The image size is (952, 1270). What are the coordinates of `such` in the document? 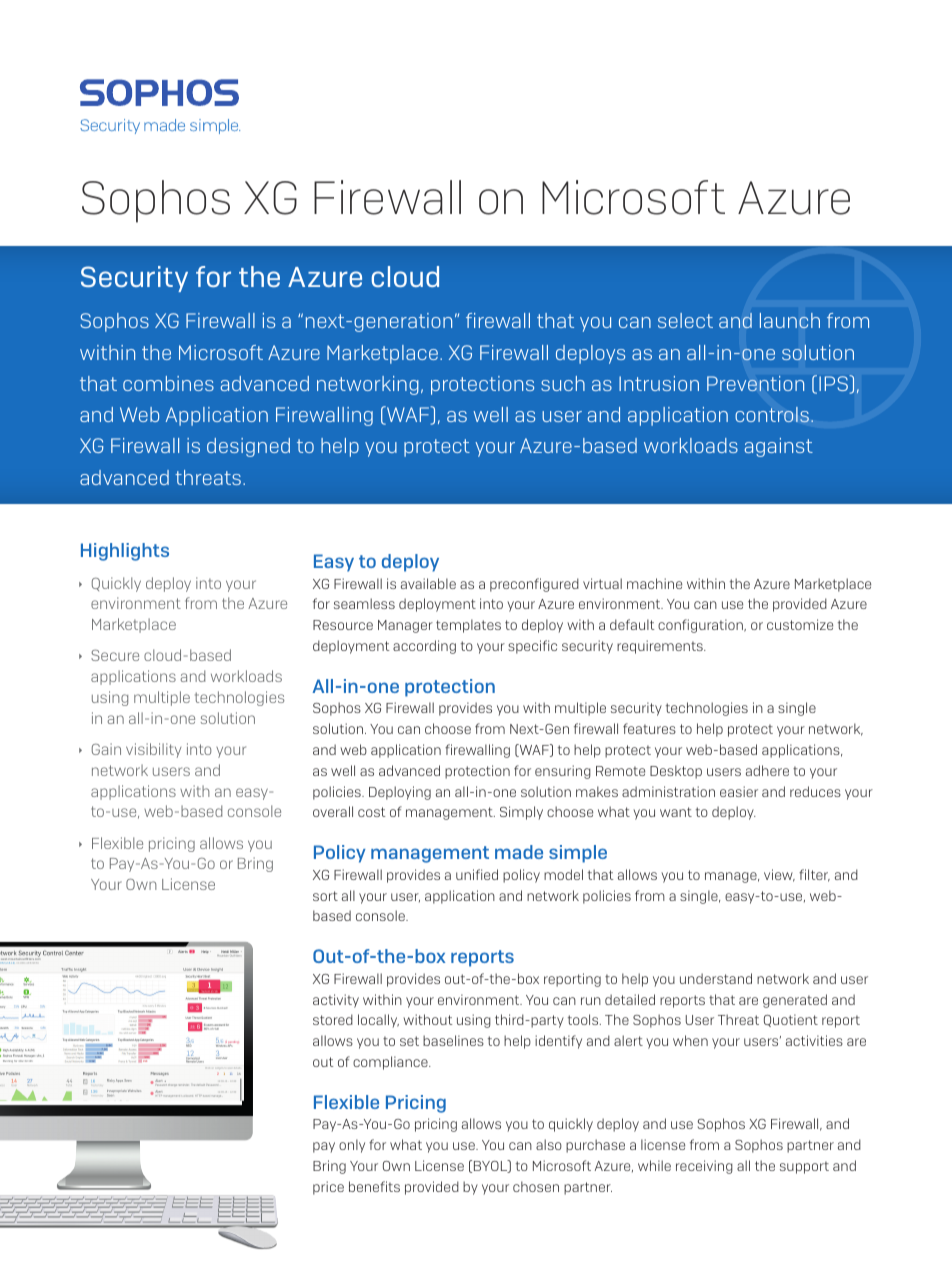 It's located at (563, 383).
